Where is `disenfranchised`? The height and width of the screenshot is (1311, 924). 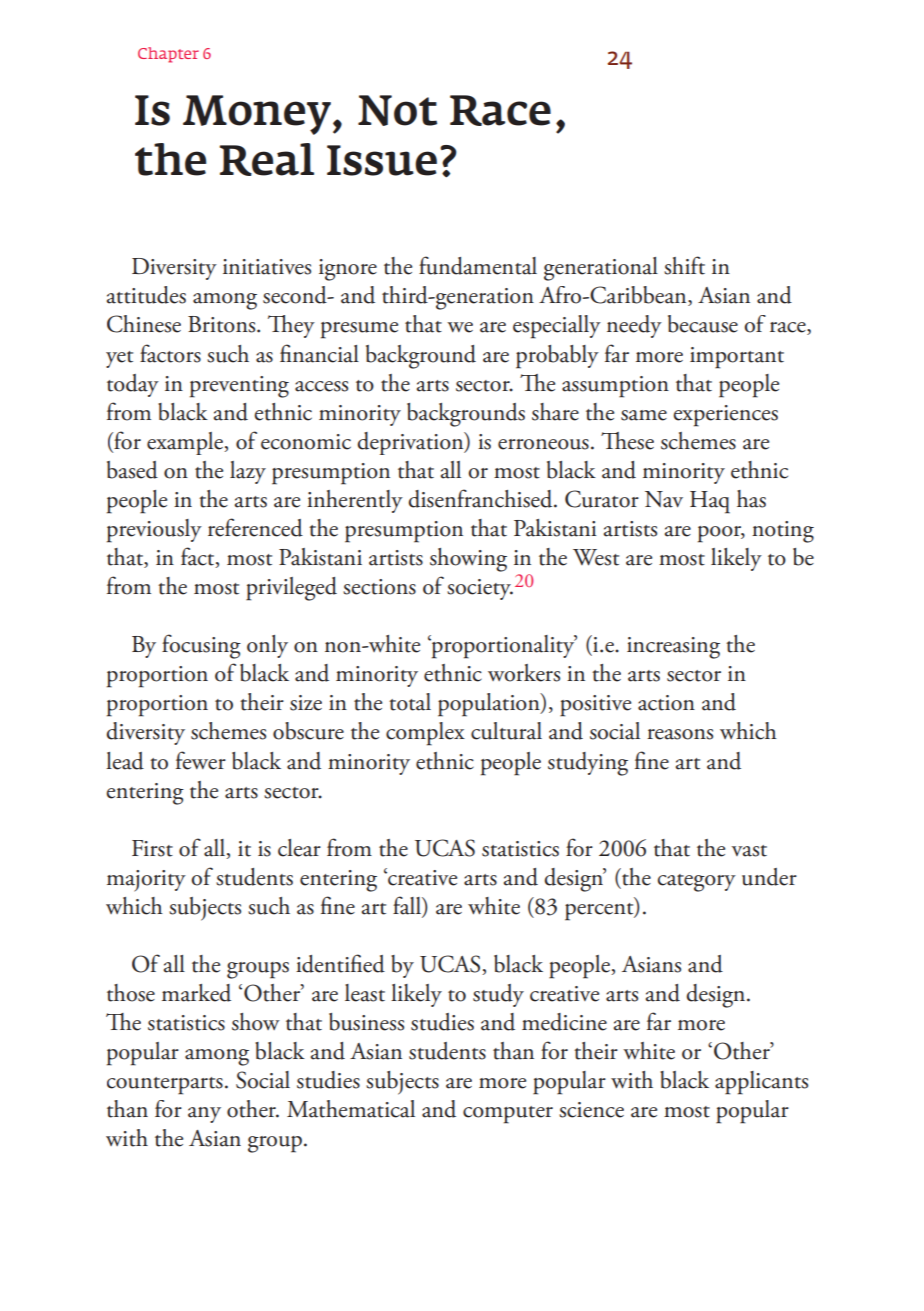
disenfranchised is located at coordinates (481, 498).
